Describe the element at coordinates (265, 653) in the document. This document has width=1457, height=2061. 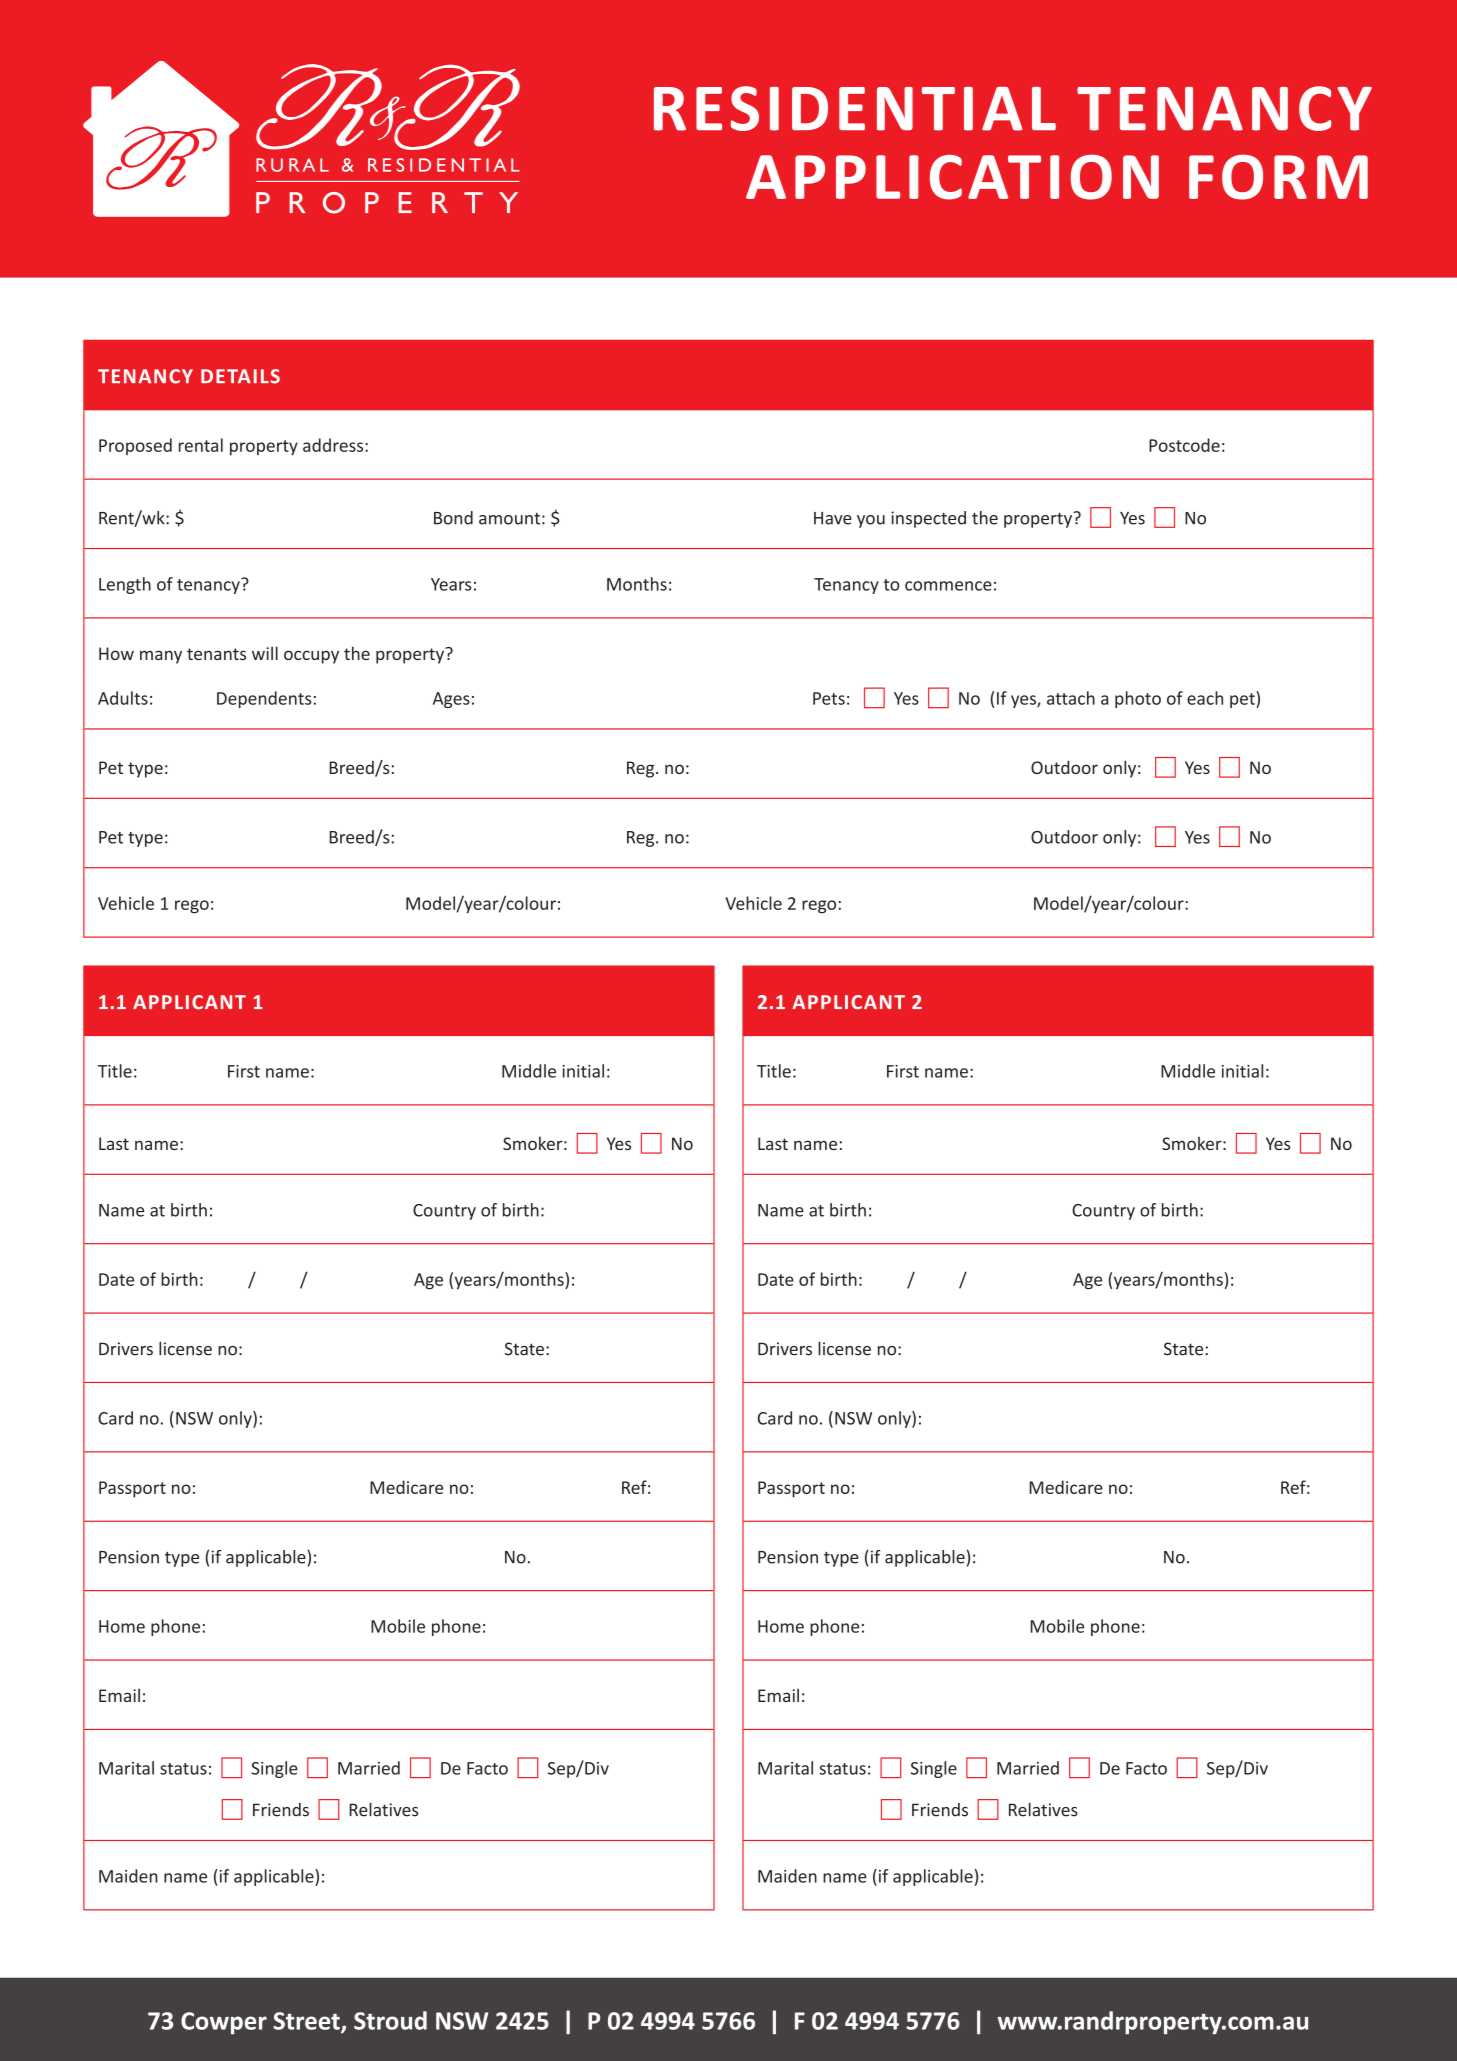
I see `will` at that location.
